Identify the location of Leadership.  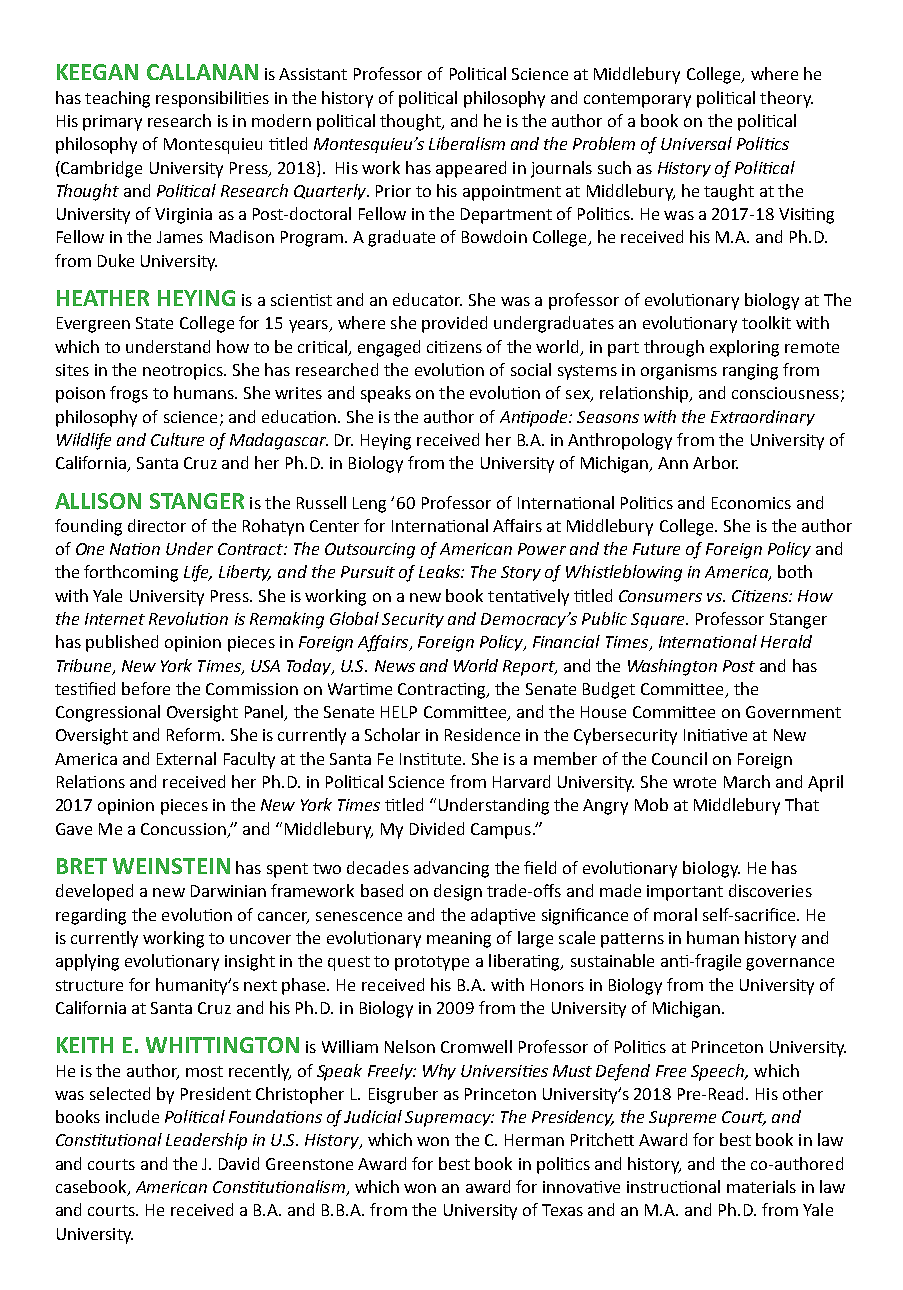
(206, 1141).
